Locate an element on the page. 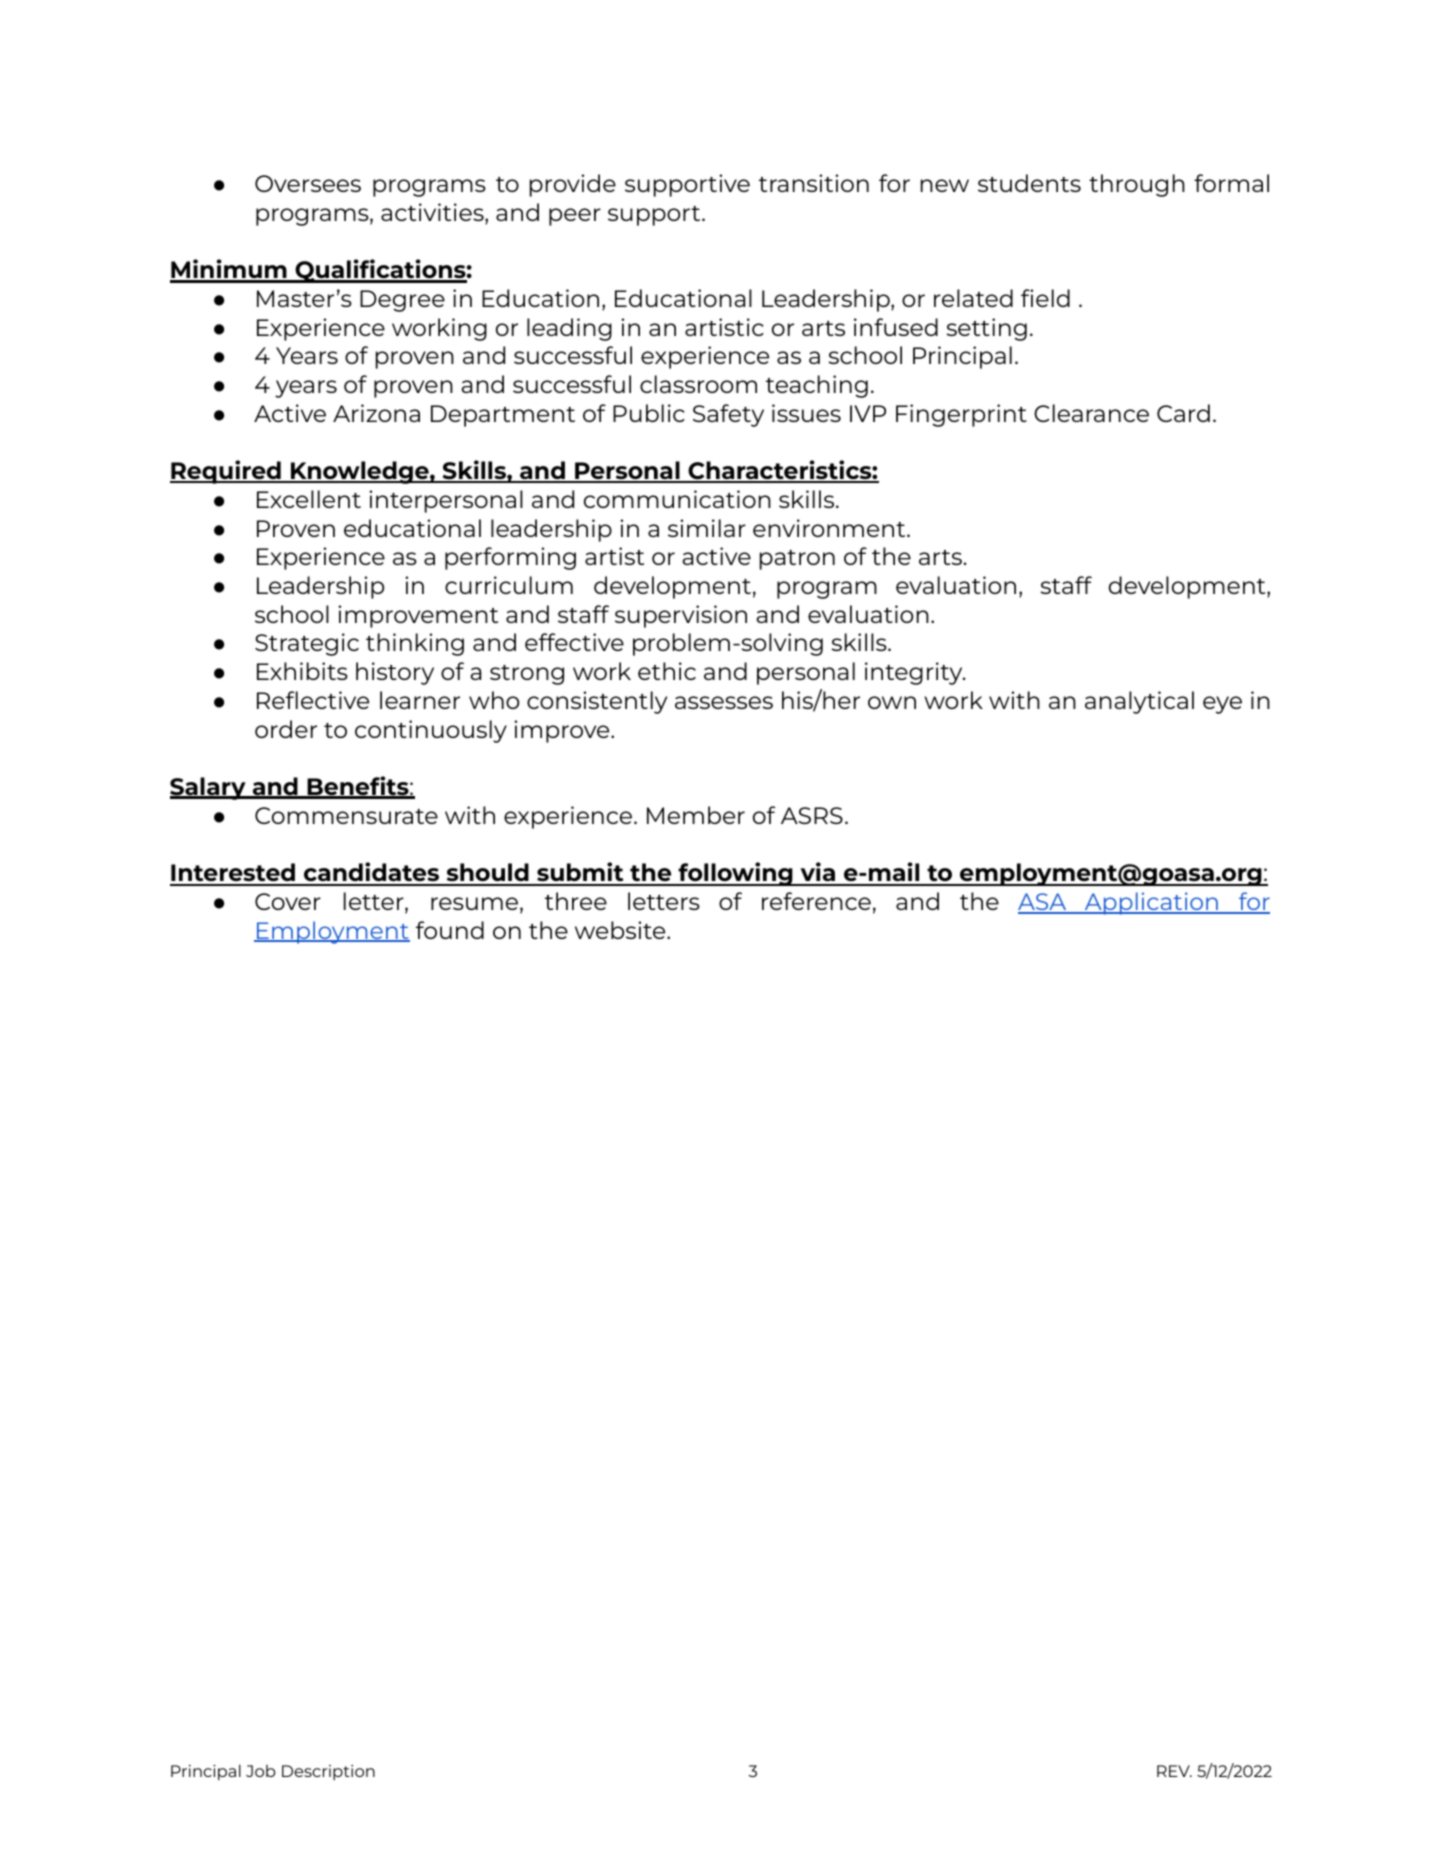 The image size is (1442, 1866). website is located at coordinates (621, 930).
